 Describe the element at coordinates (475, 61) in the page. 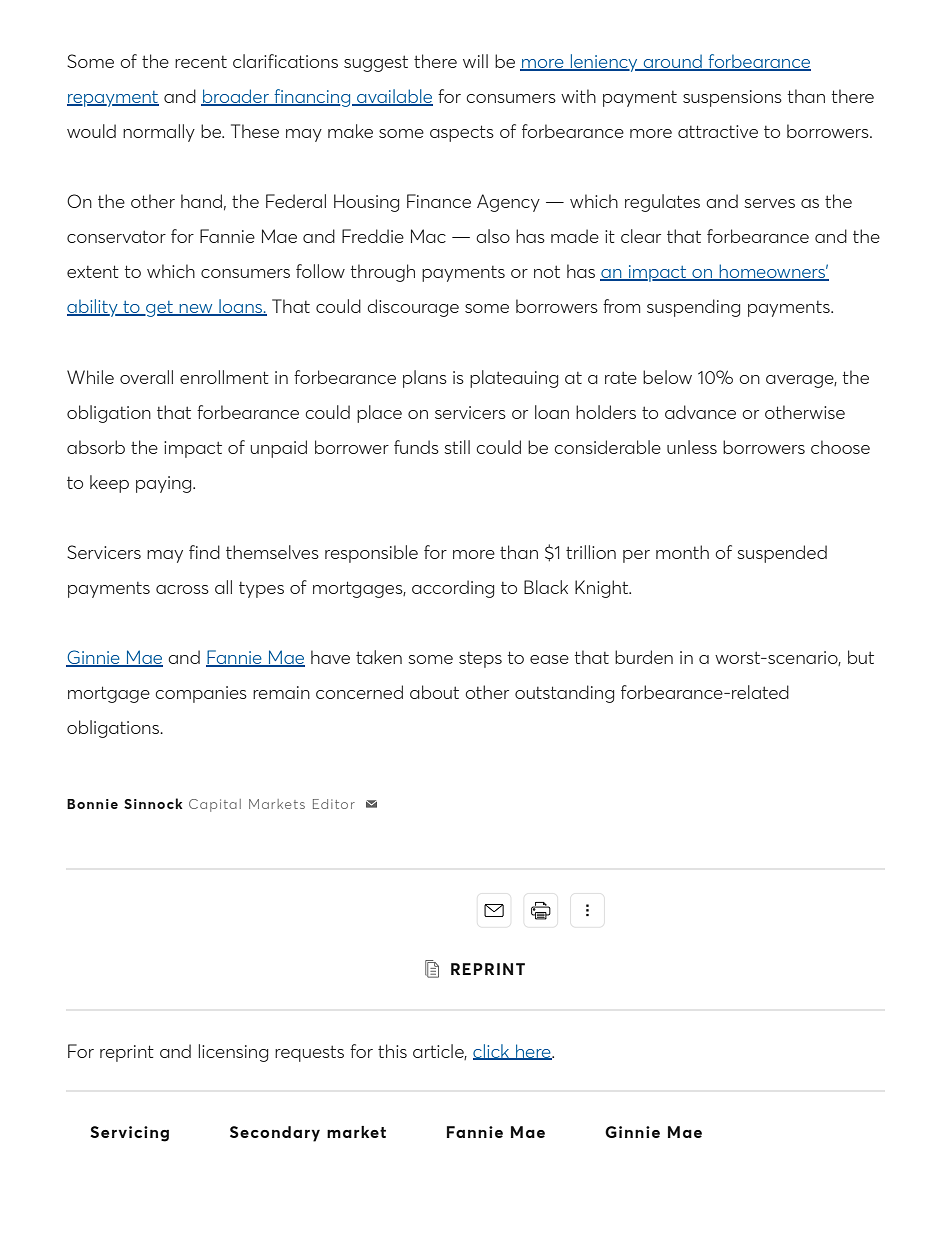

I see `will` at that location.
